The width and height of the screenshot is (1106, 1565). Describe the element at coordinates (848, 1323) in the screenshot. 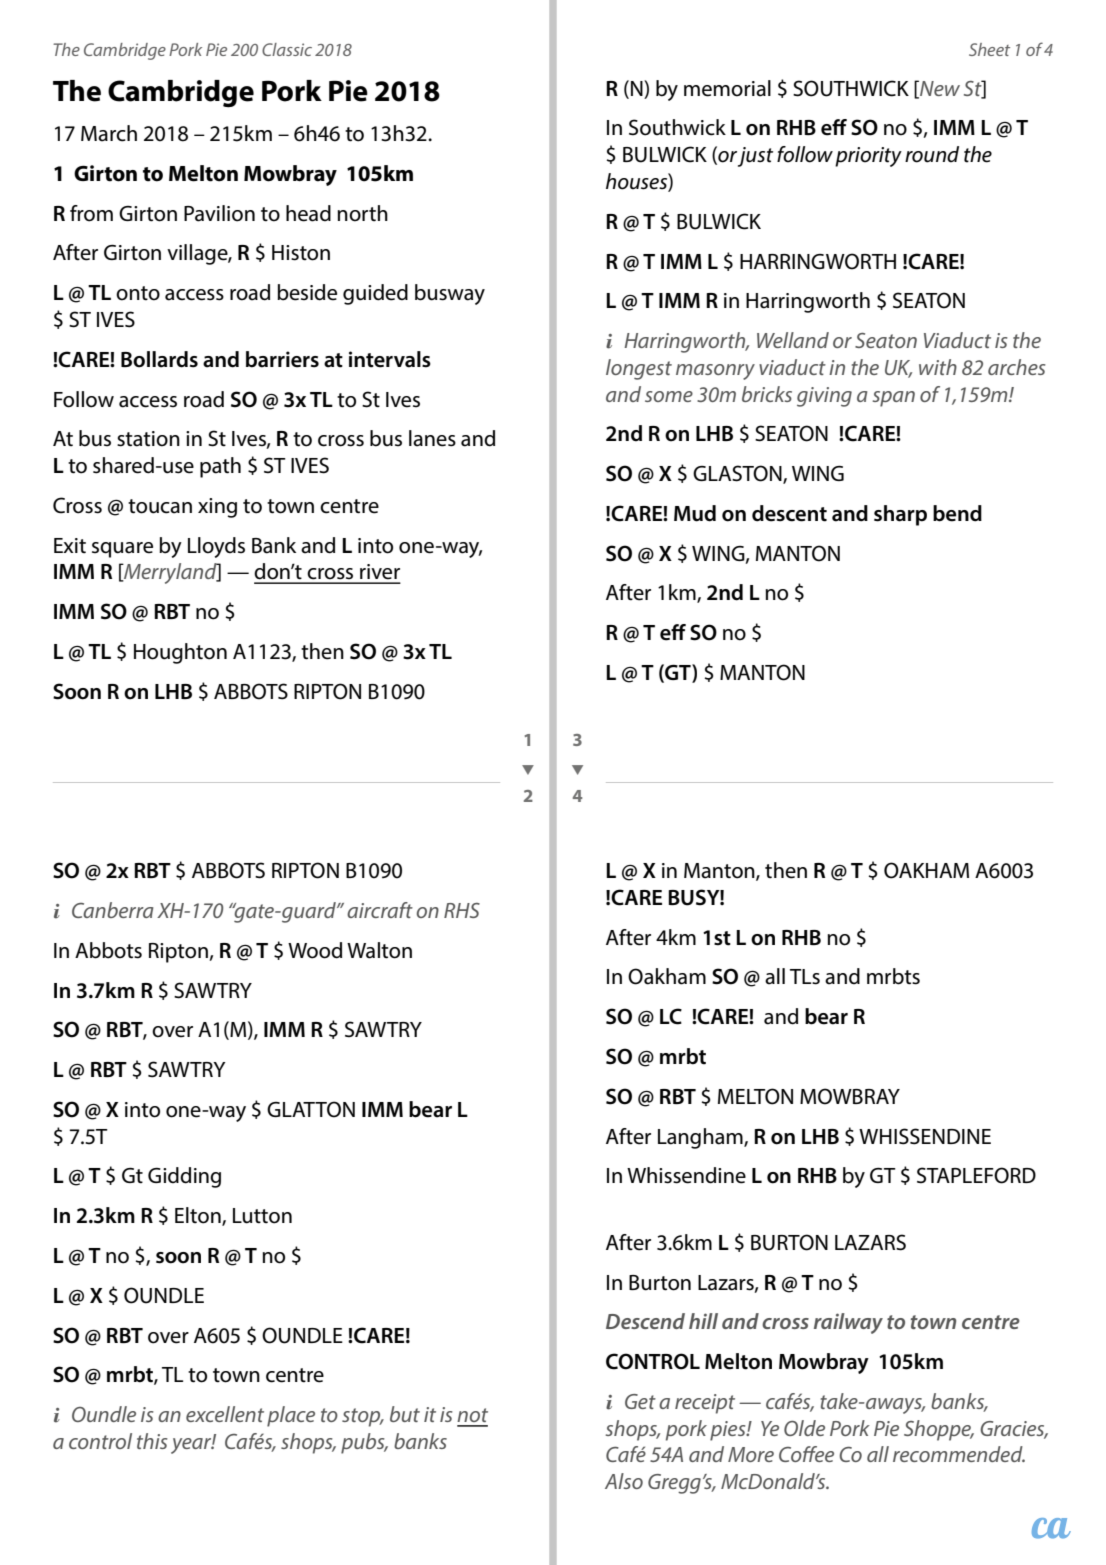

I see `railway` at that location.
